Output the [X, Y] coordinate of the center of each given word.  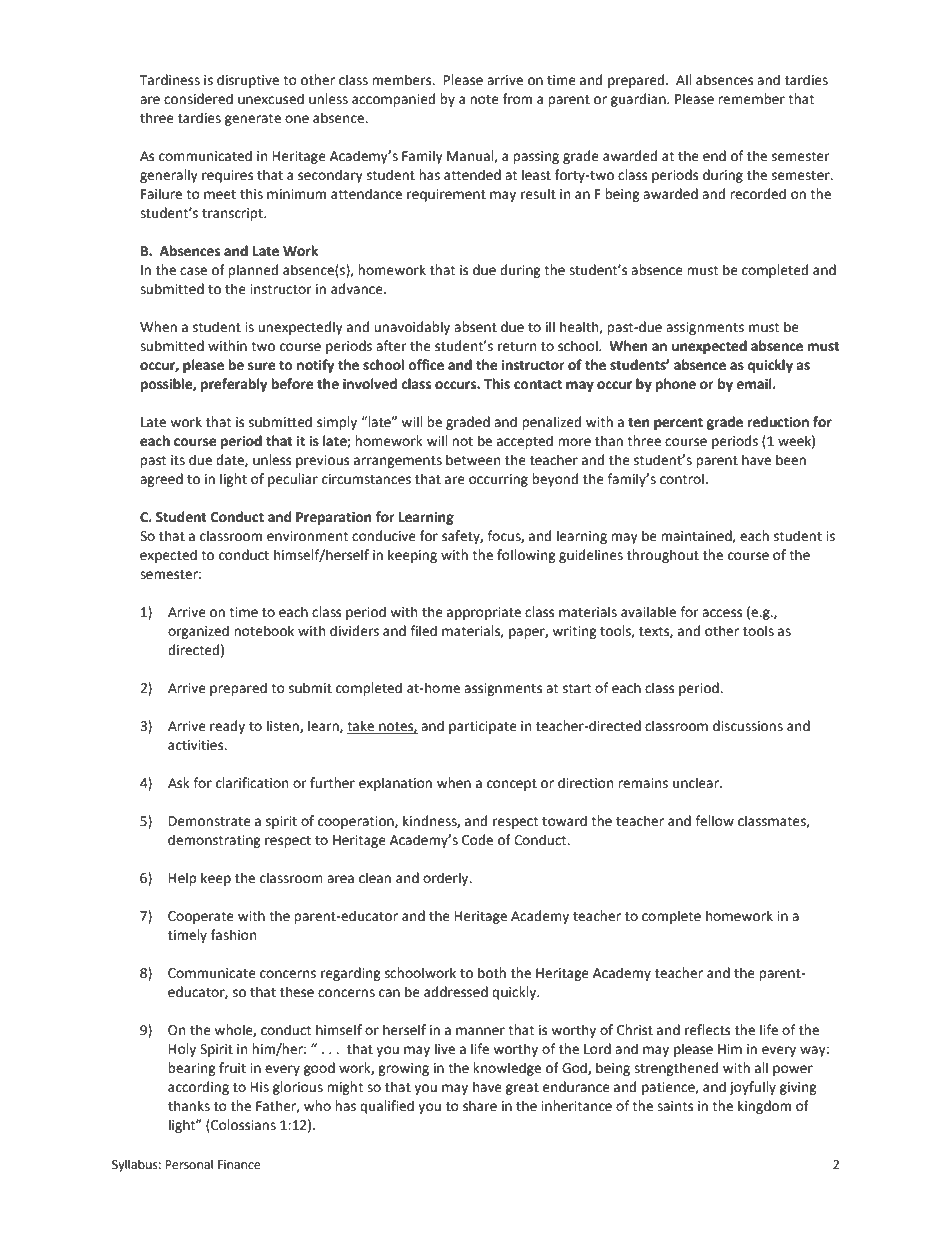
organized [198, 632]
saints [675, 1106]
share [480, 1106]
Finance [239, 1165]
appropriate [484, 613]
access [722, 613]
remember [751, 99]
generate [253, 120]
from [517, 99]
